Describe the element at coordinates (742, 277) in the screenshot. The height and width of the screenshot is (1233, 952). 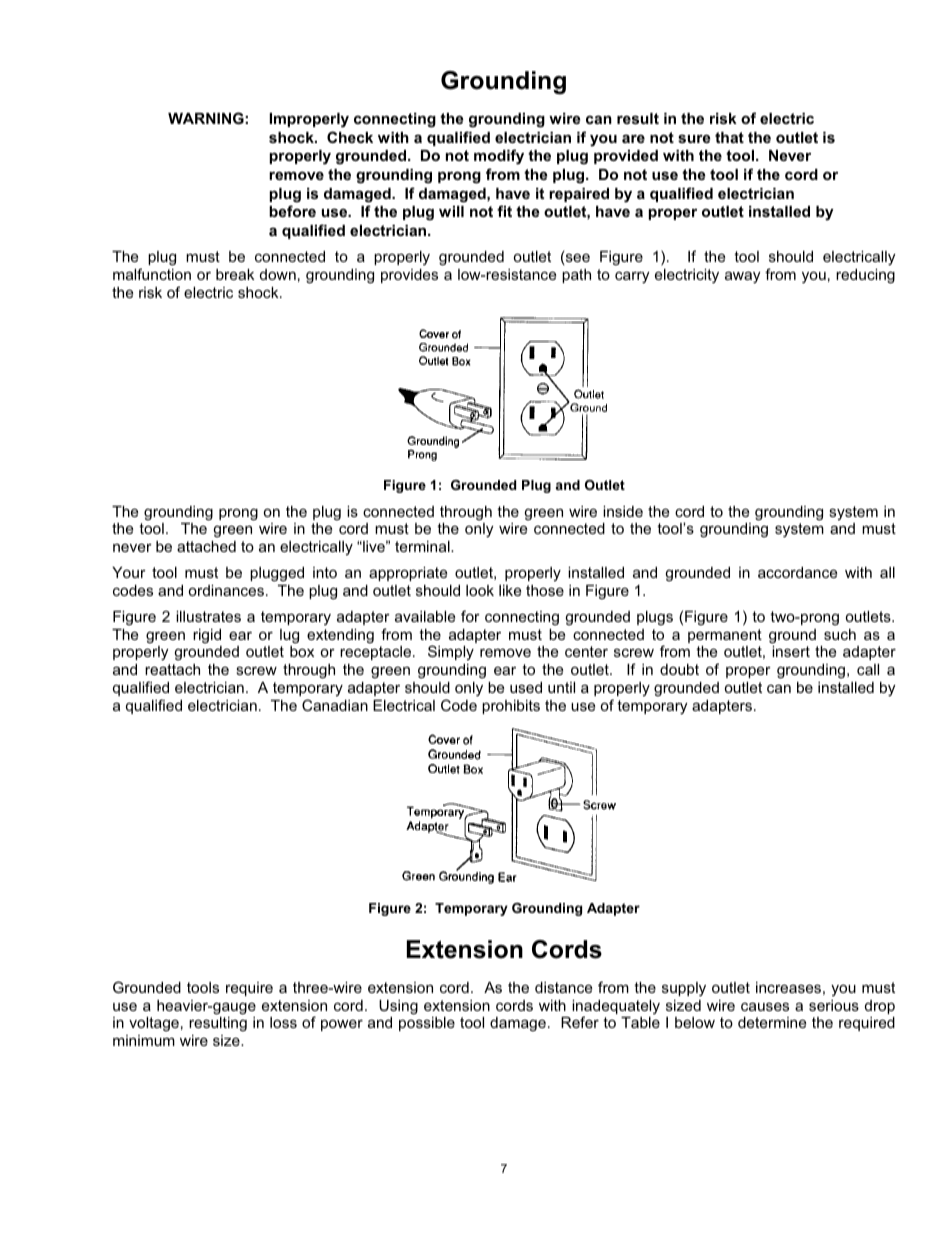
I see `away` at that location.
